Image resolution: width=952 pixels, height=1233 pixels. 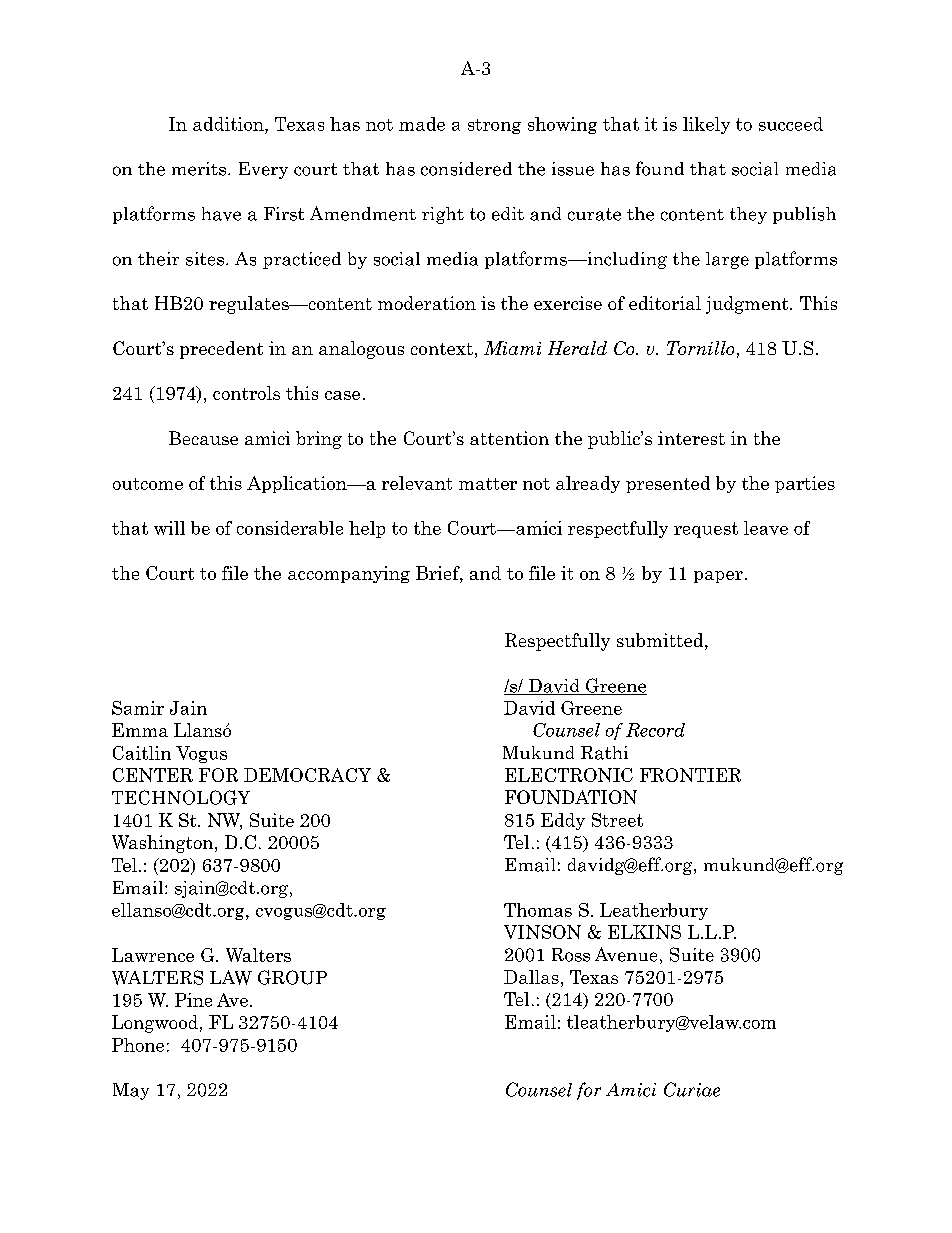 What do you see at coordinates (706, 125) in the page?
I see `likely` at bounding box center [706, 125].
